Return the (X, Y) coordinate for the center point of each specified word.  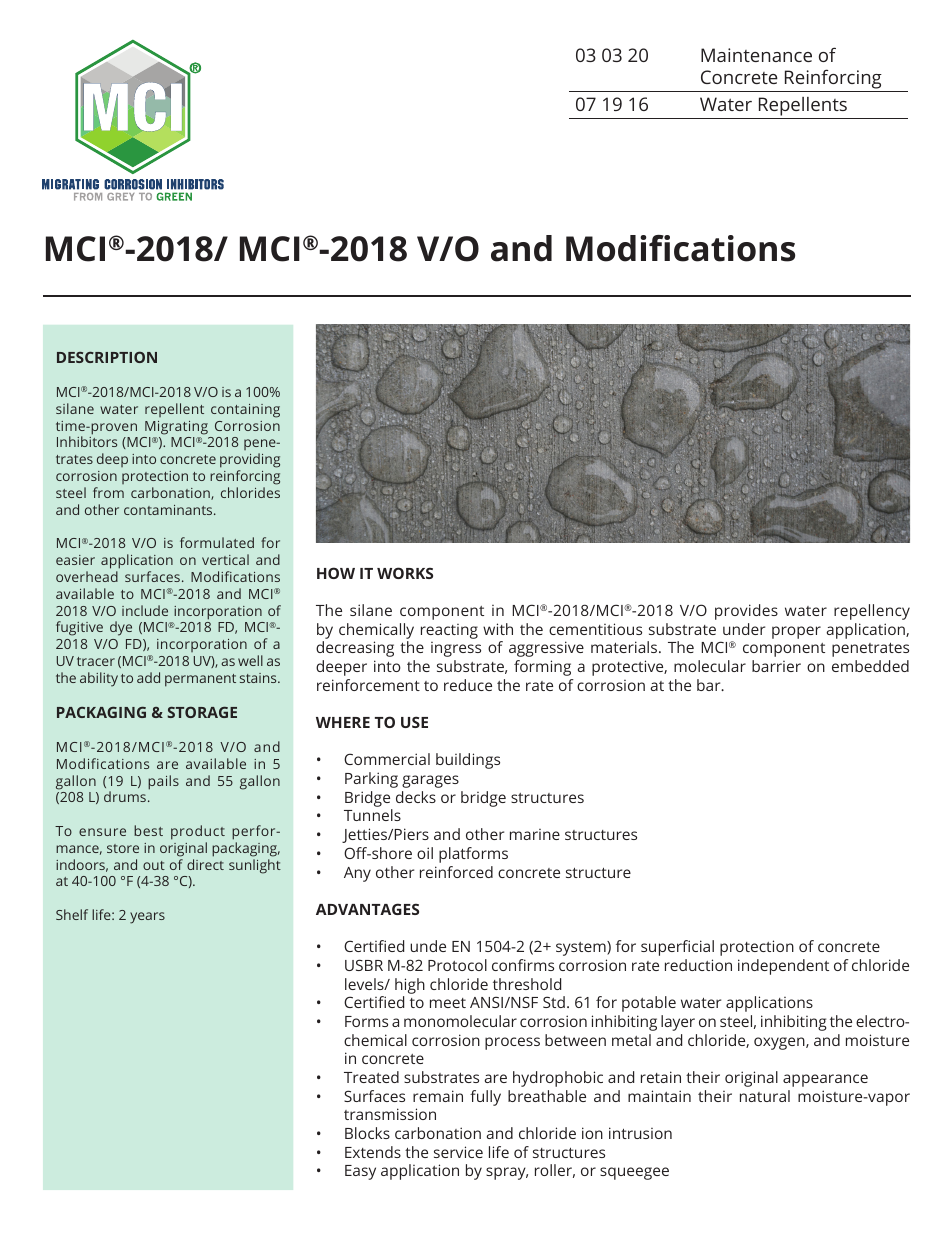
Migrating (176, 428)
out (154, 865)
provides (746, 612)
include (145, 610)
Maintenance (756, 55)
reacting (449, 631)
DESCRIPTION (107, 357)
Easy (360, 1172)
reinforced (456, 872)
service (458, 1152)
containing (245, 411)
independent (783, 967)
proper (796, 632)
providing (250, 462)
